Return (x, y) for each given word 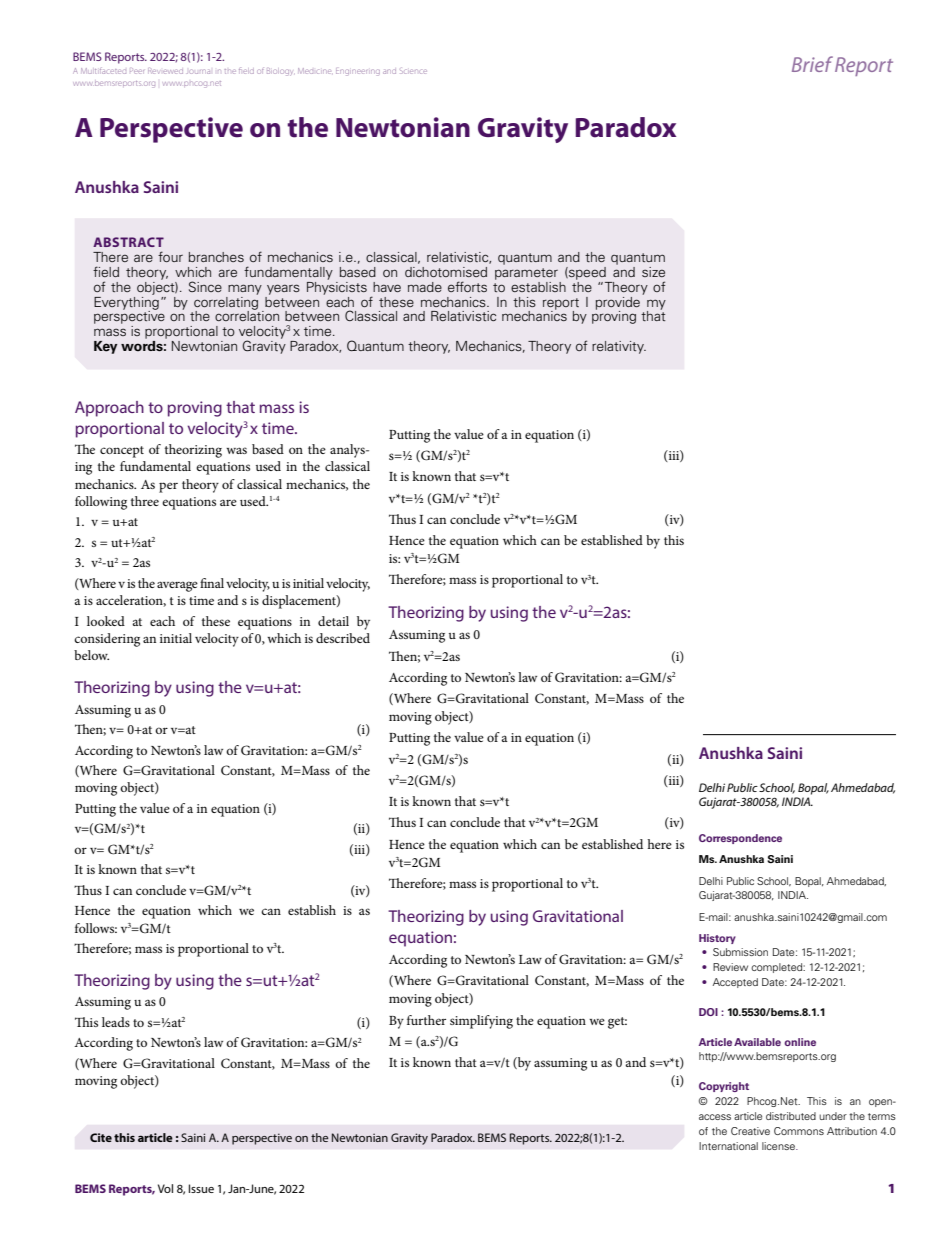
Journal (198, 71)
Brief (812, 64)
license (779, 1146)
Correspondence (740, 839)
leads (116, 1022)
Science (413, 71)
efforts (467, 286)
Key (105, 347)
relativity (619, 347)
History (717, 939)
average (177, 586)
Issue (201, 1188)
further (426, 1020)
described (343, 638)
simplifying (481, 1022)
